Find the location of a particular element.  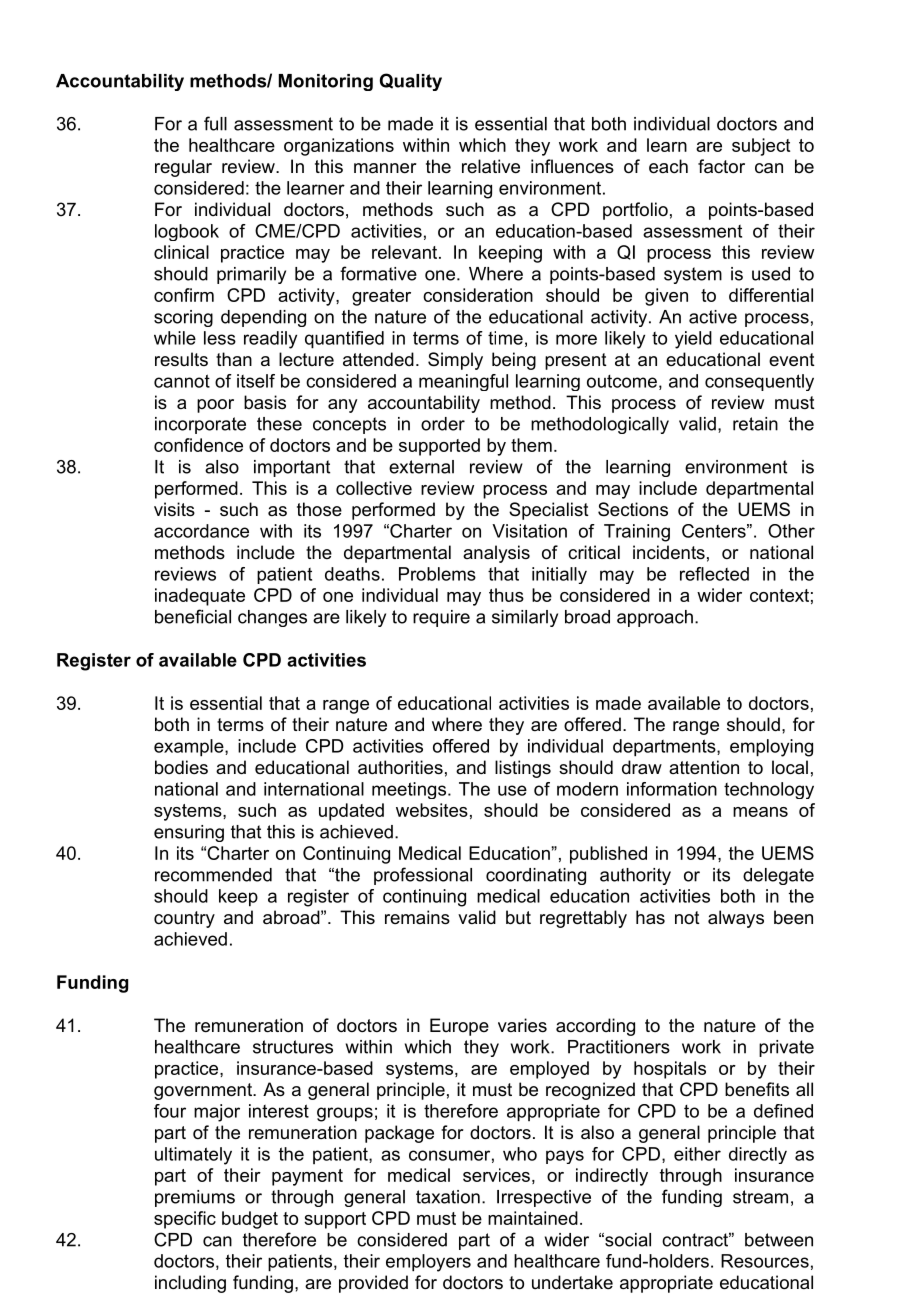

coordinating is located at coordinates (536, 876).
